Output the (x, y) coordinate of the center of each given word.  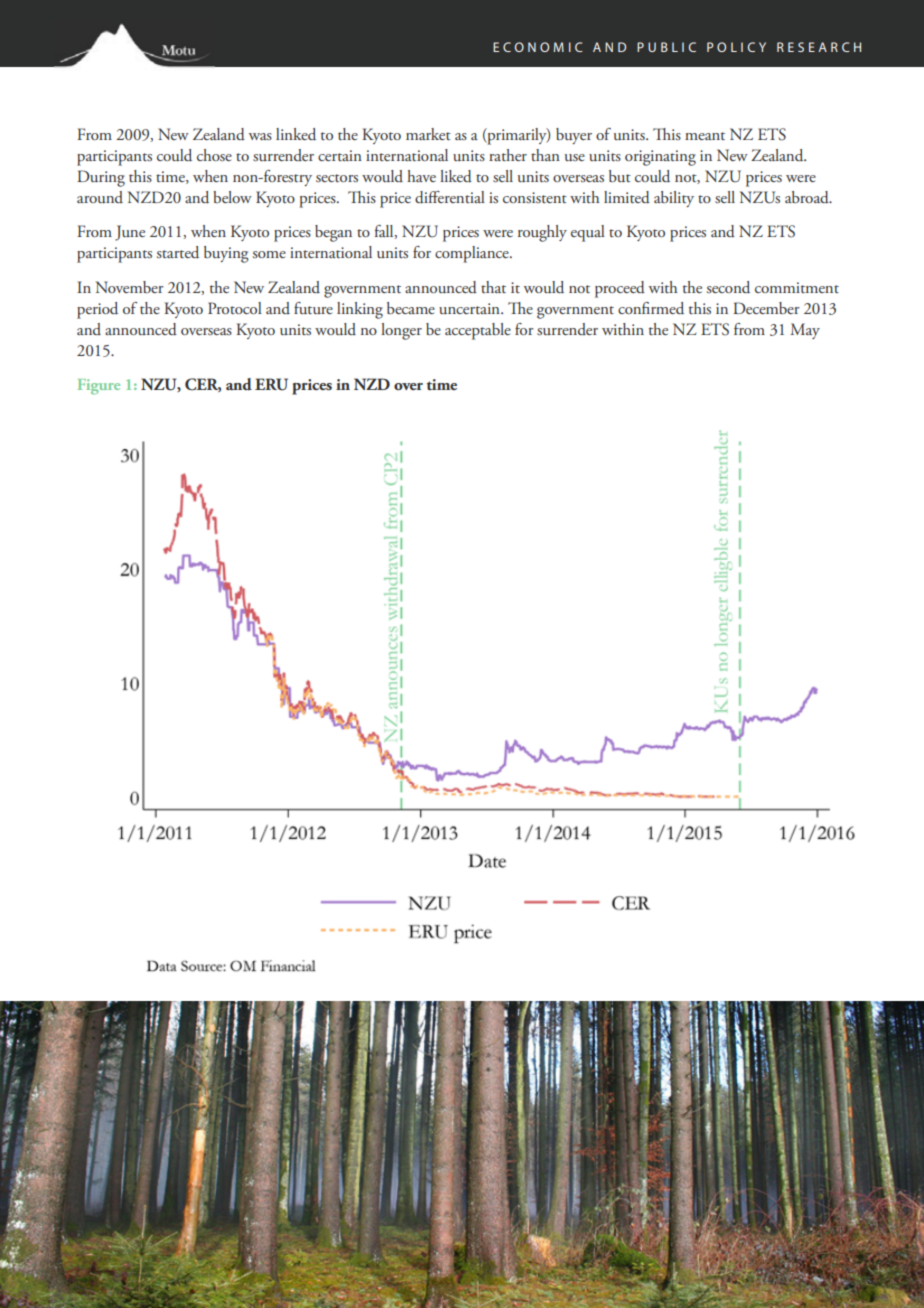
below (232, 197)
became (411, 308)
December (766, 308)
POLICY (736, 47)
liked (456, 176)
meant (705, 136)
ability (674, 199)
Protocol (235, 308)
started (178, 252)
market (428, 134)
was (260, 136)
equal (588, 233)
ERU (271, 384)
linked (296, 134)
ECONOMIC (538, 47)
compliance (473, 254)
